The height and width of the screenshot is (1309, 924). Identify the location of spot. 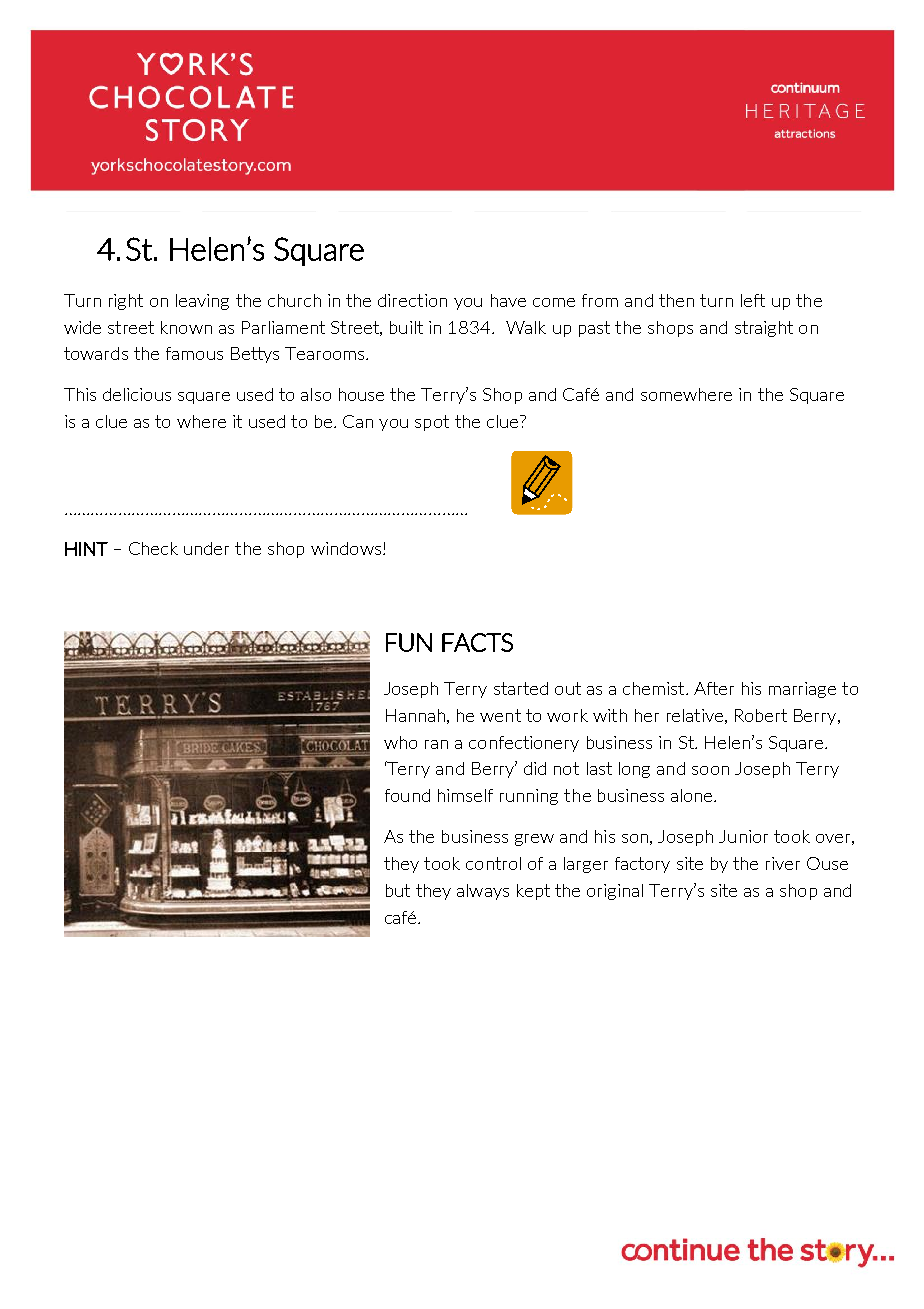
(432, 423).
